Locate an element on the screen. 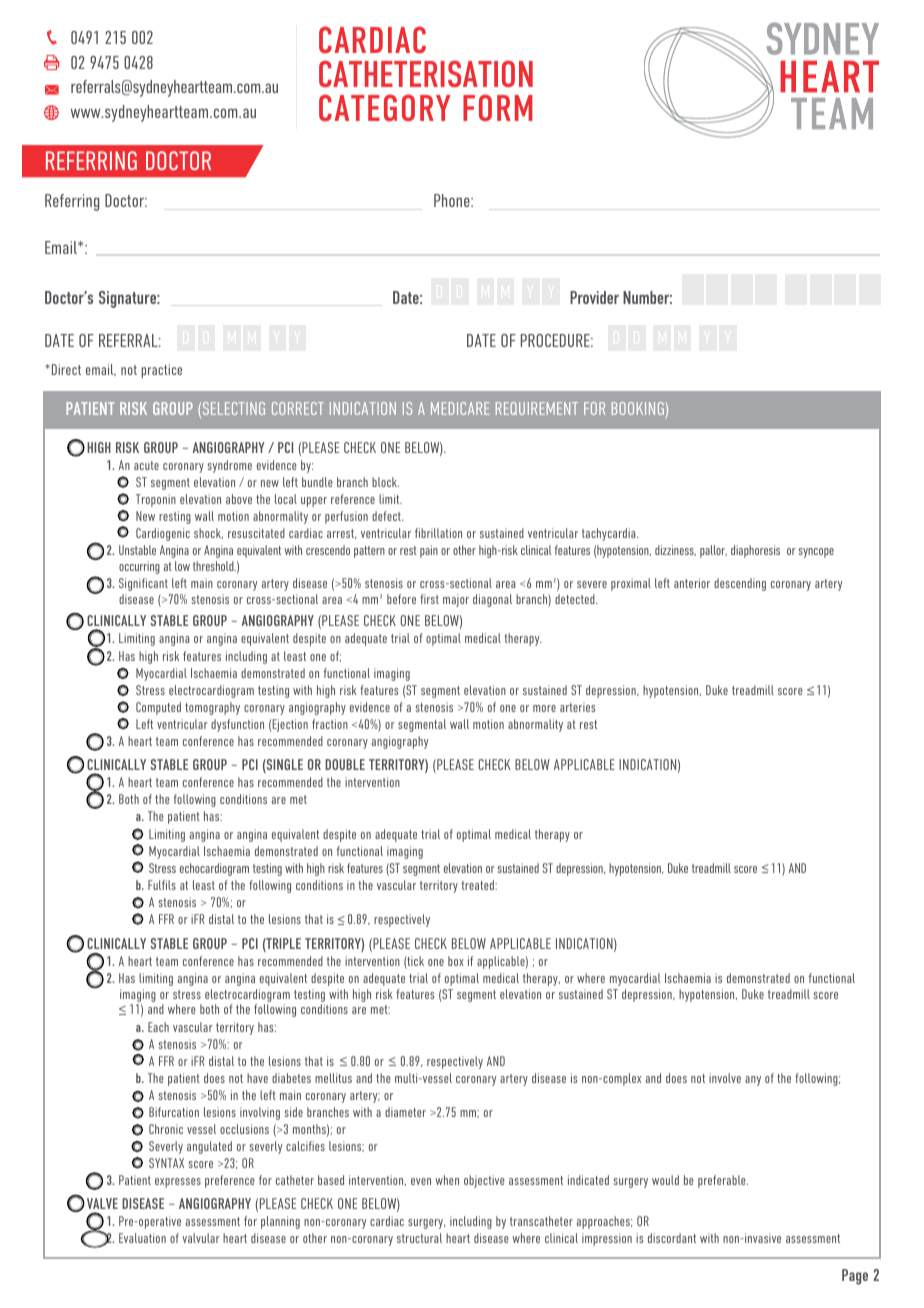 The height and width of the screenshot is (1308, 924). Provider is located at coordinates (594, 297).
